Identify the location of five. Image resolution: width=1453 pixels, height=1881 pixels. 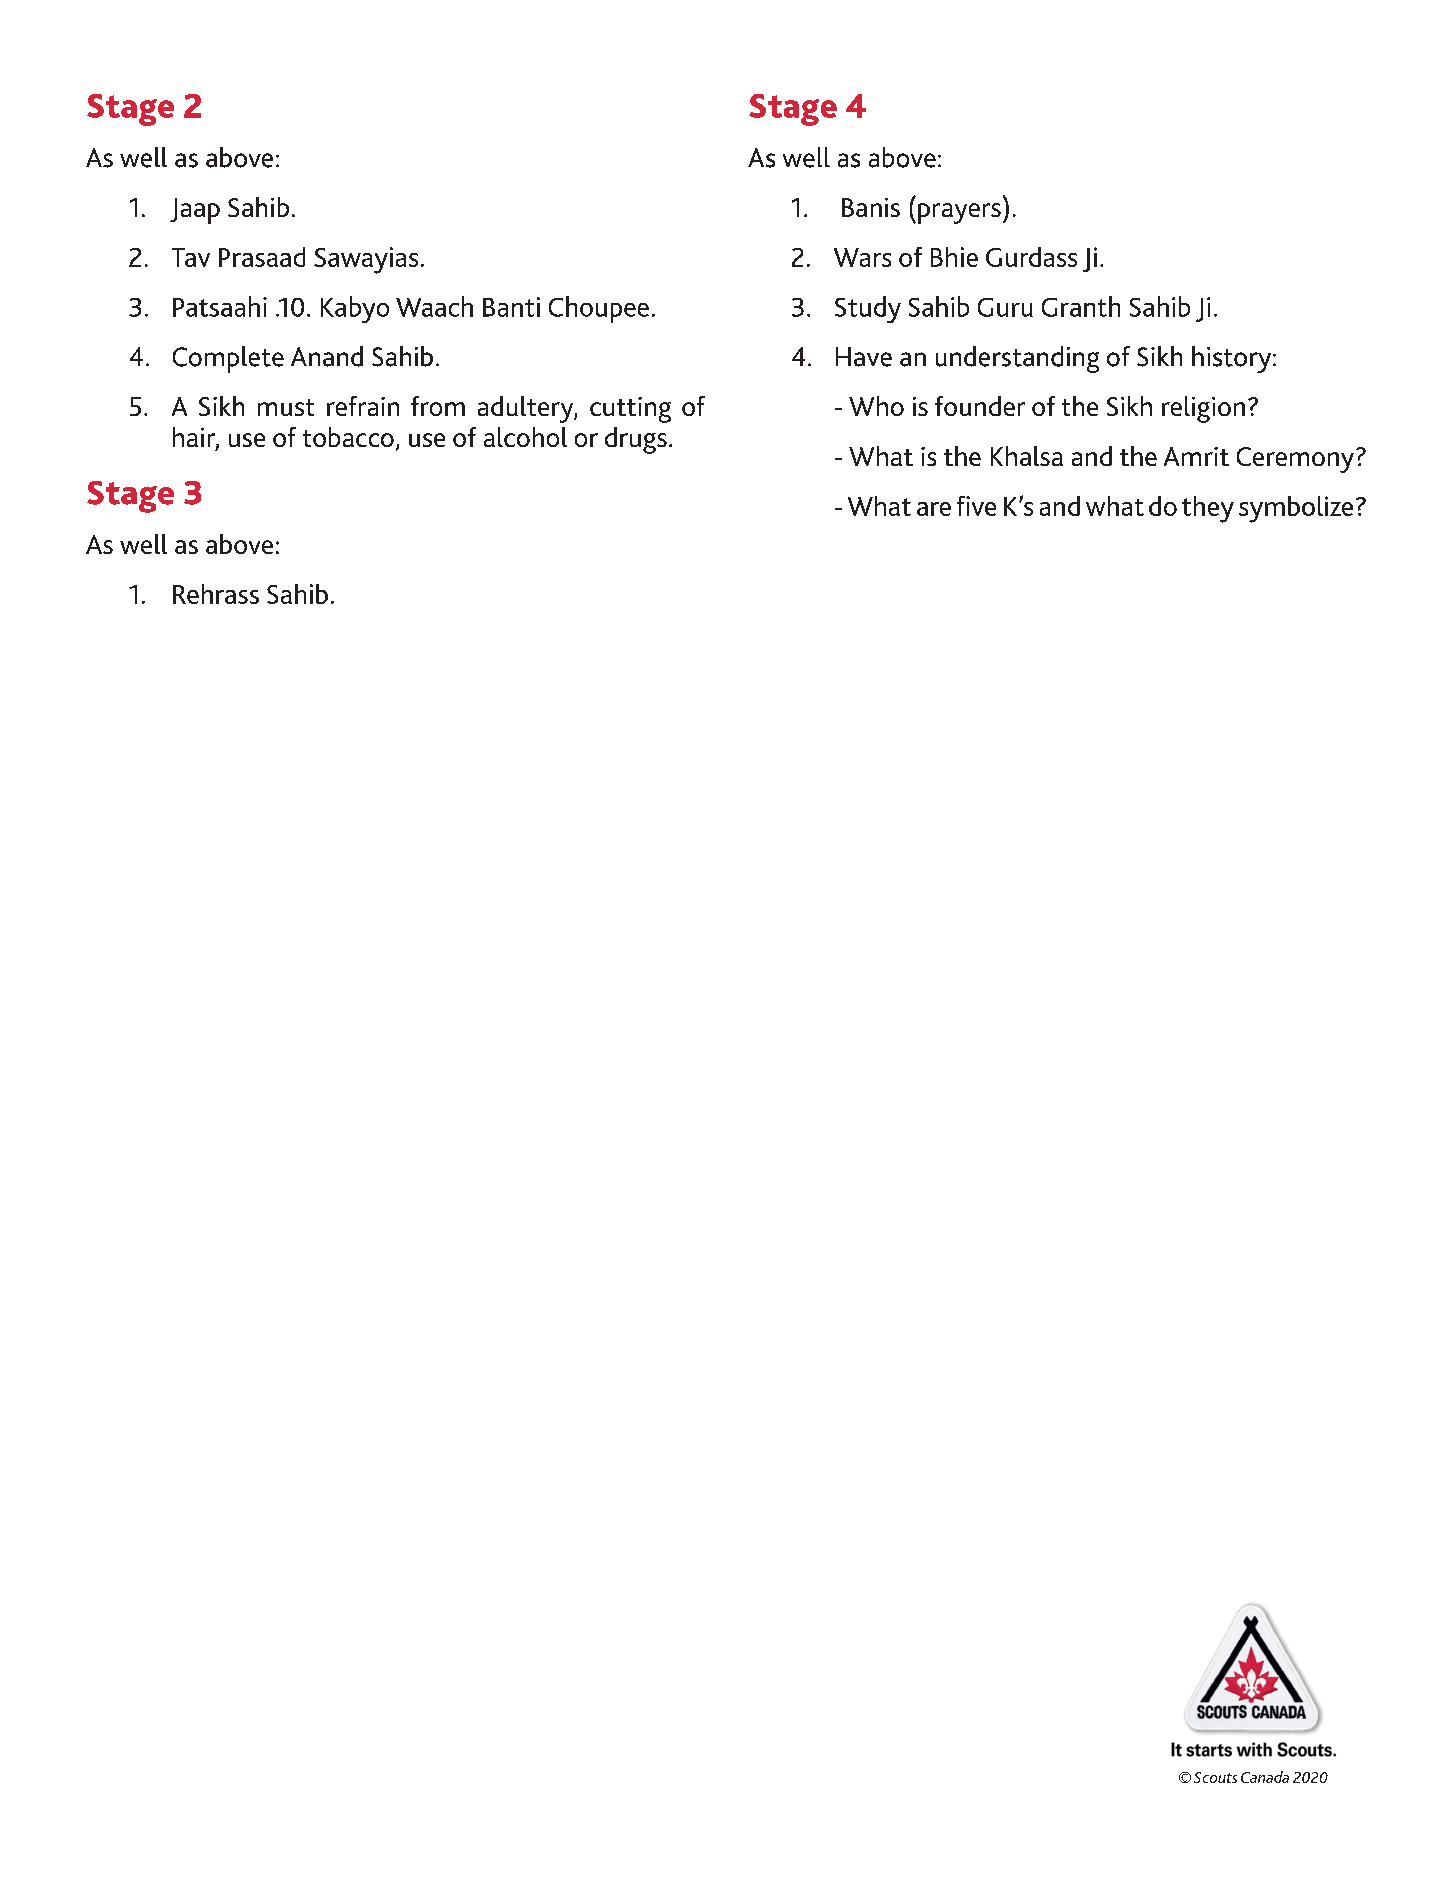
(976, 506).
